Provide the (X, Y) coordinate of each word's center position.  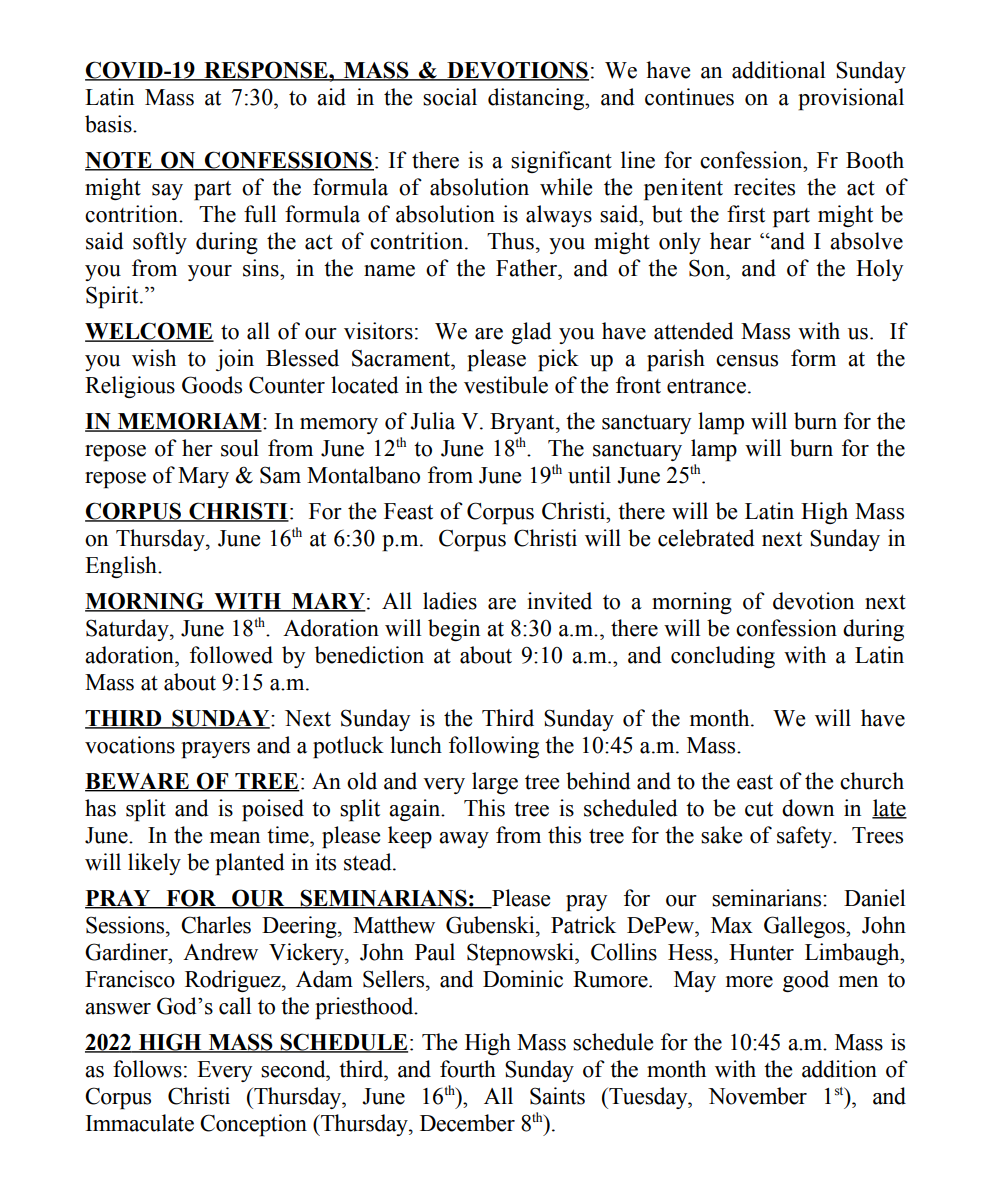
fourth (468, 1069)
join (235, 360)
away (464, 840)
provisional (851, 99)
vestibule (506, 385)
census (747, 361)
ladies (450, 601)
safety (806, 837)
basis (109, 124)
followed (231, 655)
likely (154, 864)
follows (147, 1069)
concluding (723, 657)
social (450, 97)
